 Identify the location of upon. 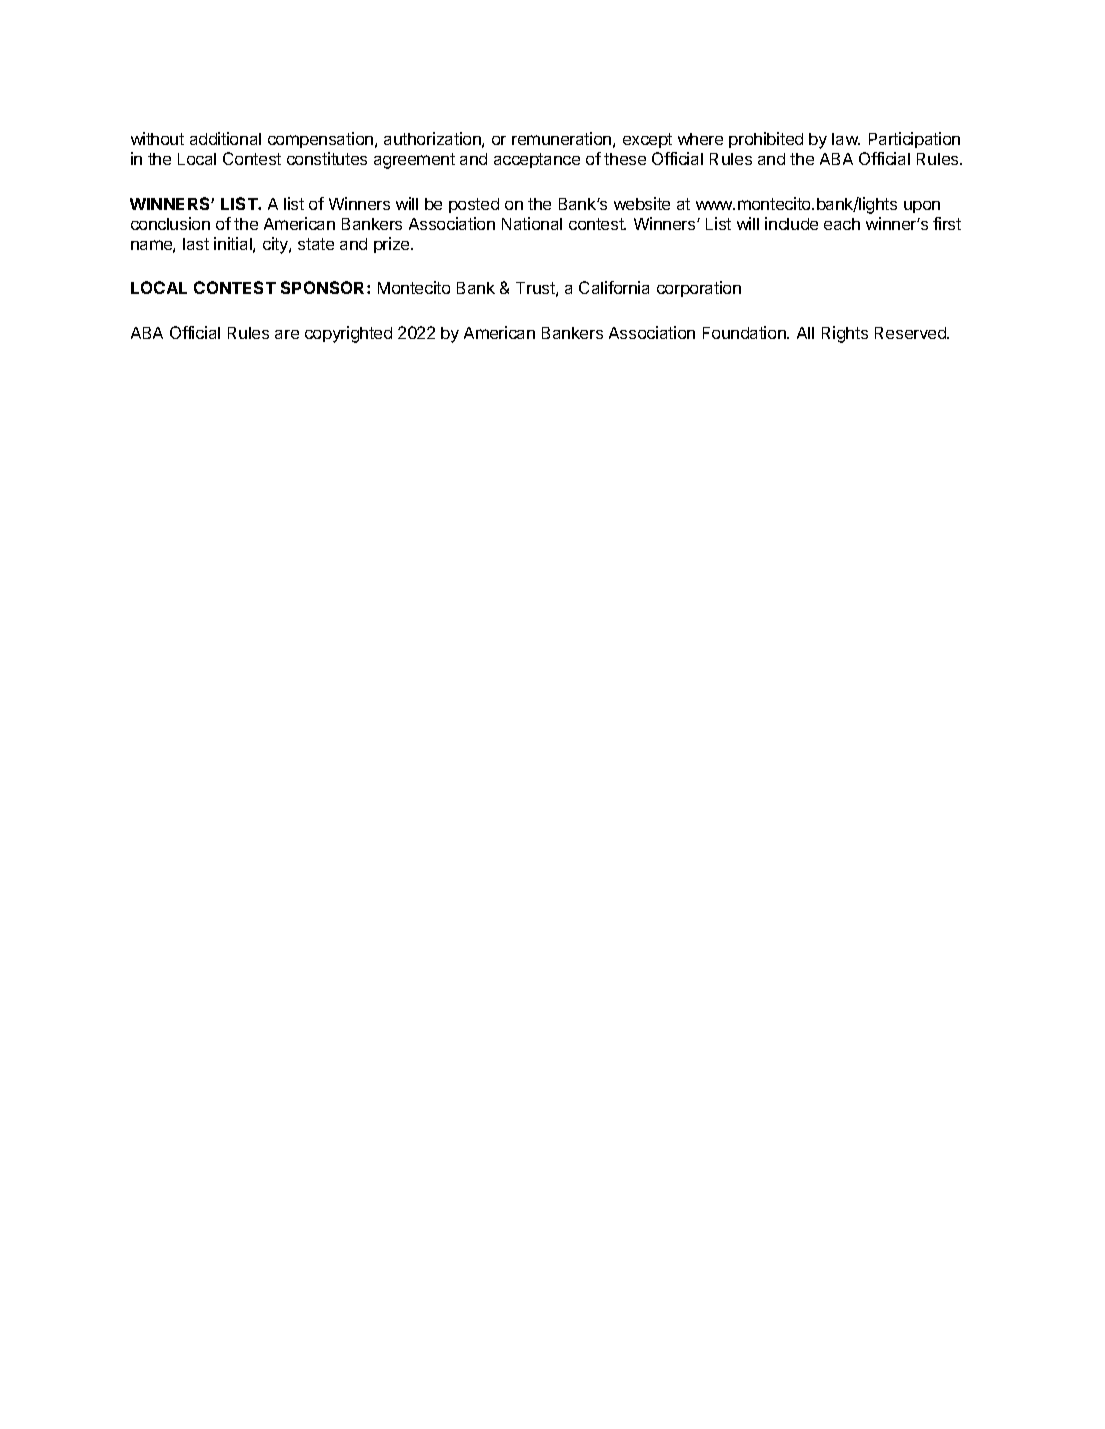
(922, 207).
